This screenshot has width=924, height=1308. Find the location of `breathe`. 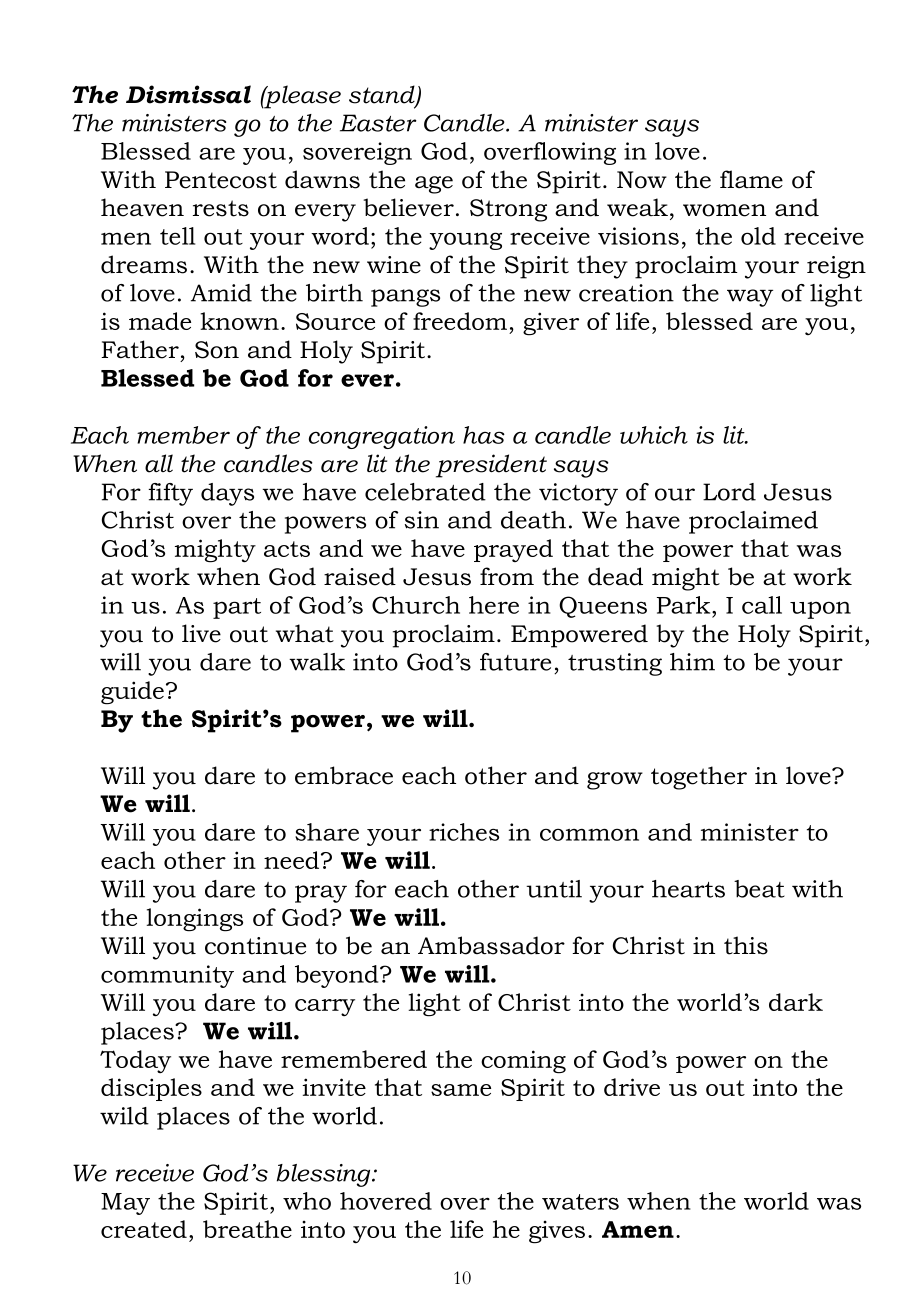

breathe is located at coordinates (247, 1229).
